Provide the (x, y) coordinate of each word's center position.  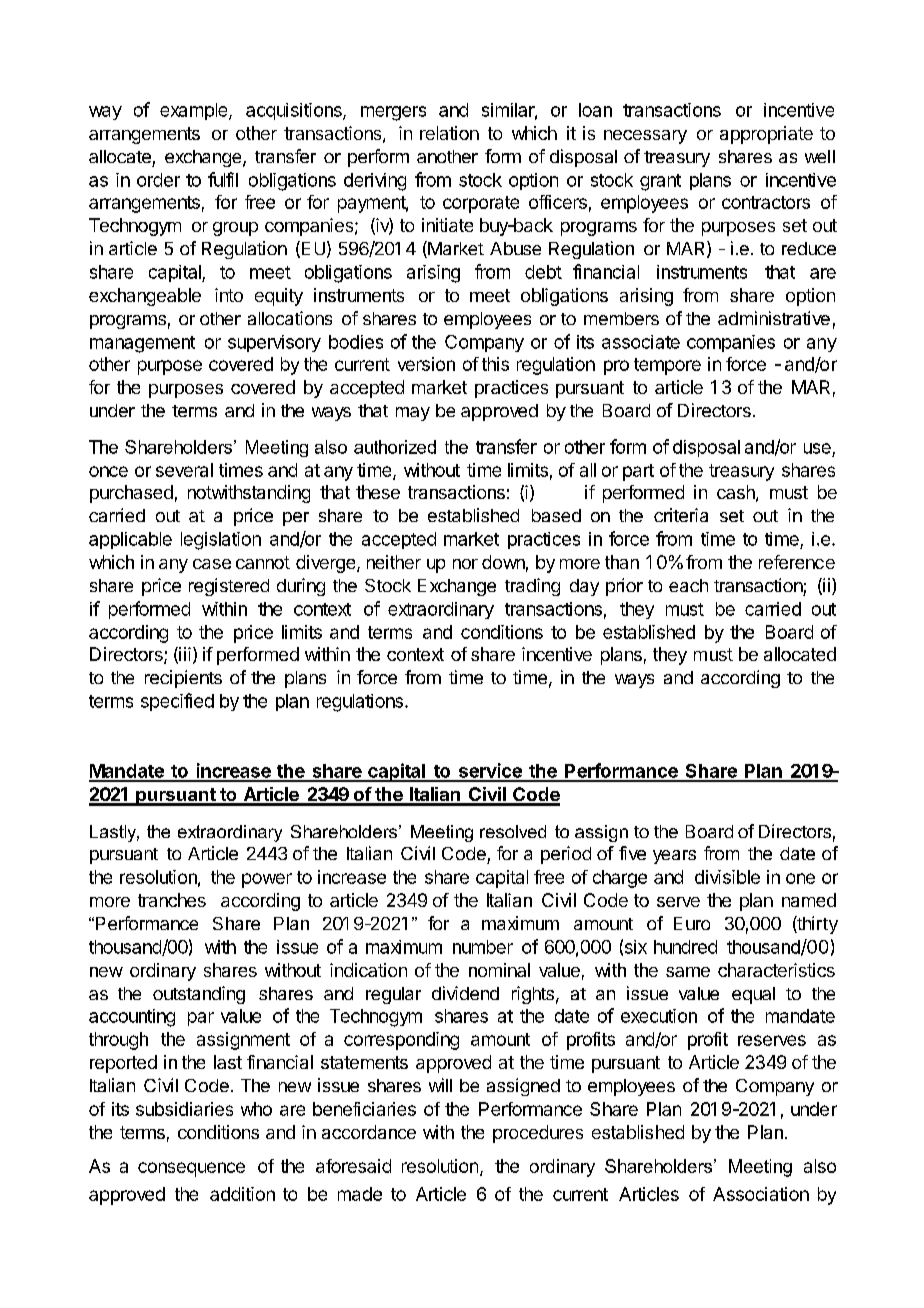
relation (449, 133)
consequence (191, 1169)
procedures (538, 1134)
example (195, 111)
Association (761, 1194)
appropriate (766, 135)
